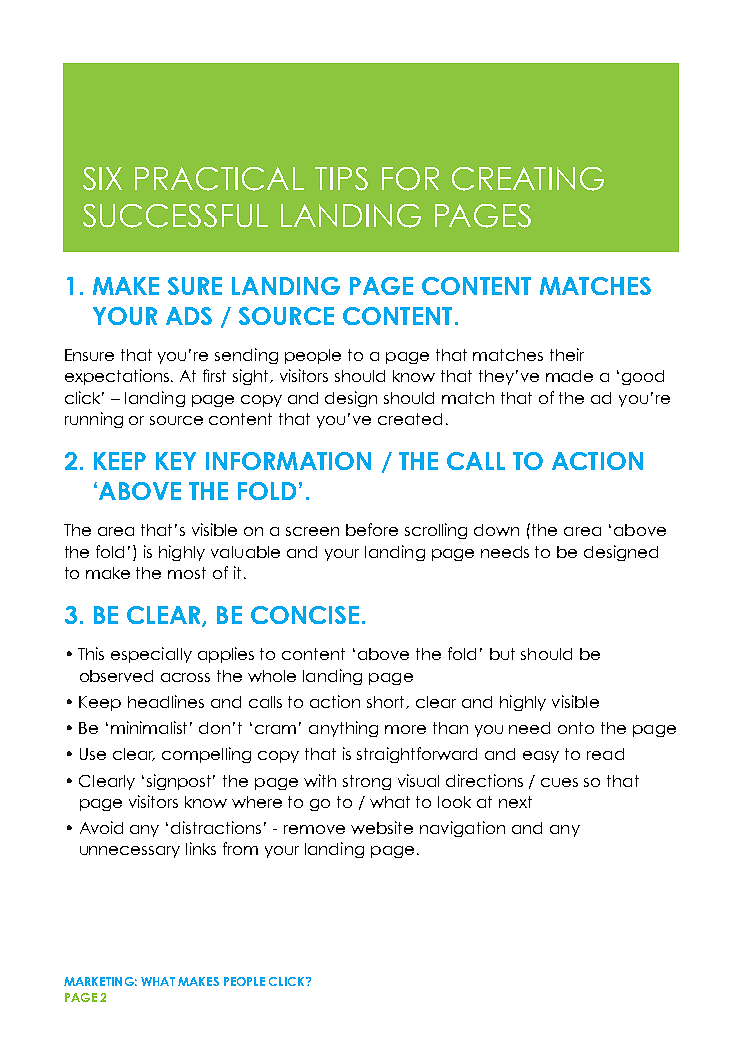  I want to click on TIPS, so click(341, 179).
